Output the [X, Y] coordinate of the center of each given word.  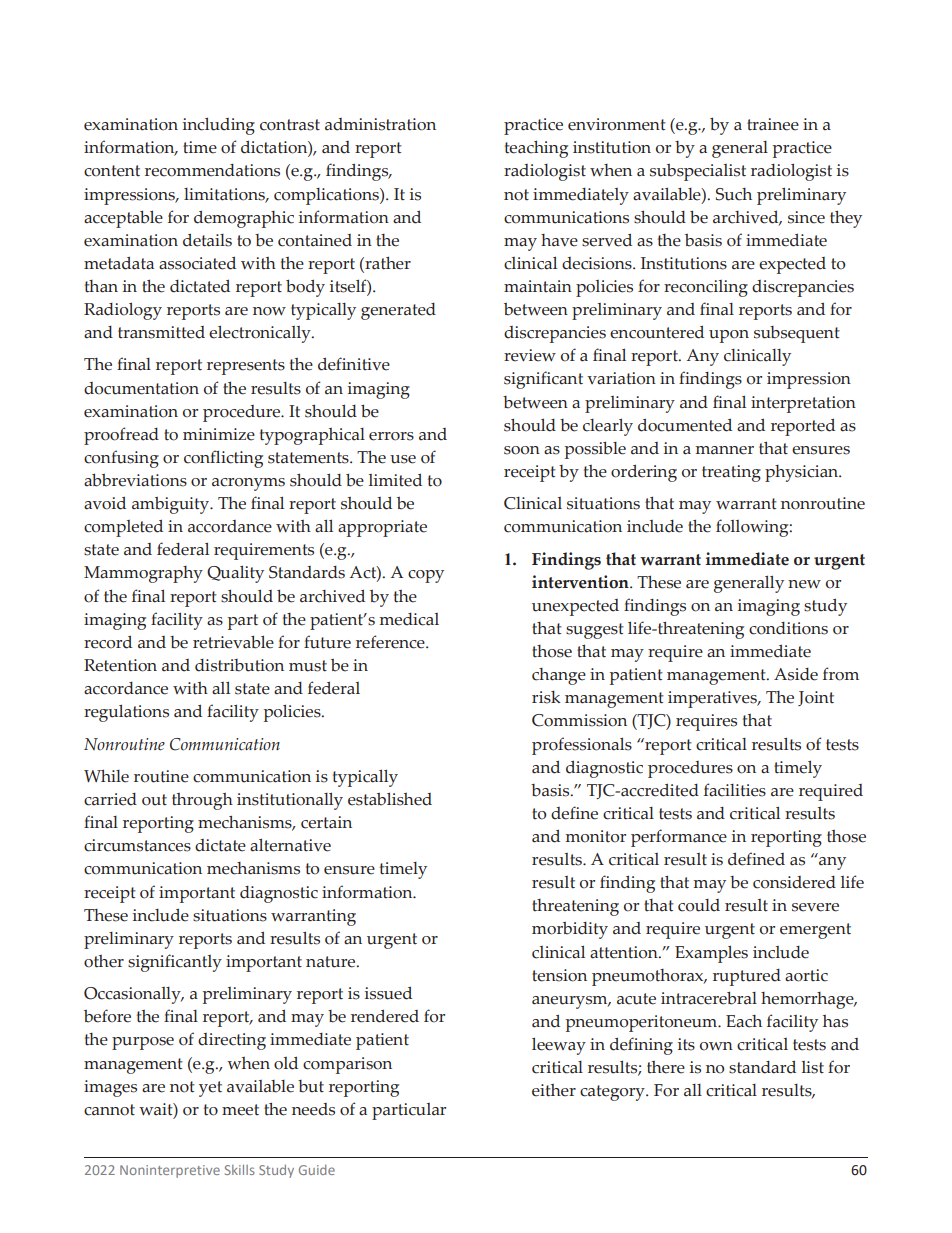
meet [240, 1110]
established [390, 799]
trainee [773, 124]
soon [522, 450]
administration [380, 124]
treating [731, 473]
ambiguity [172, 505]
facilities [735, 790]
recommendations [212, 170]
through [202, 801]
